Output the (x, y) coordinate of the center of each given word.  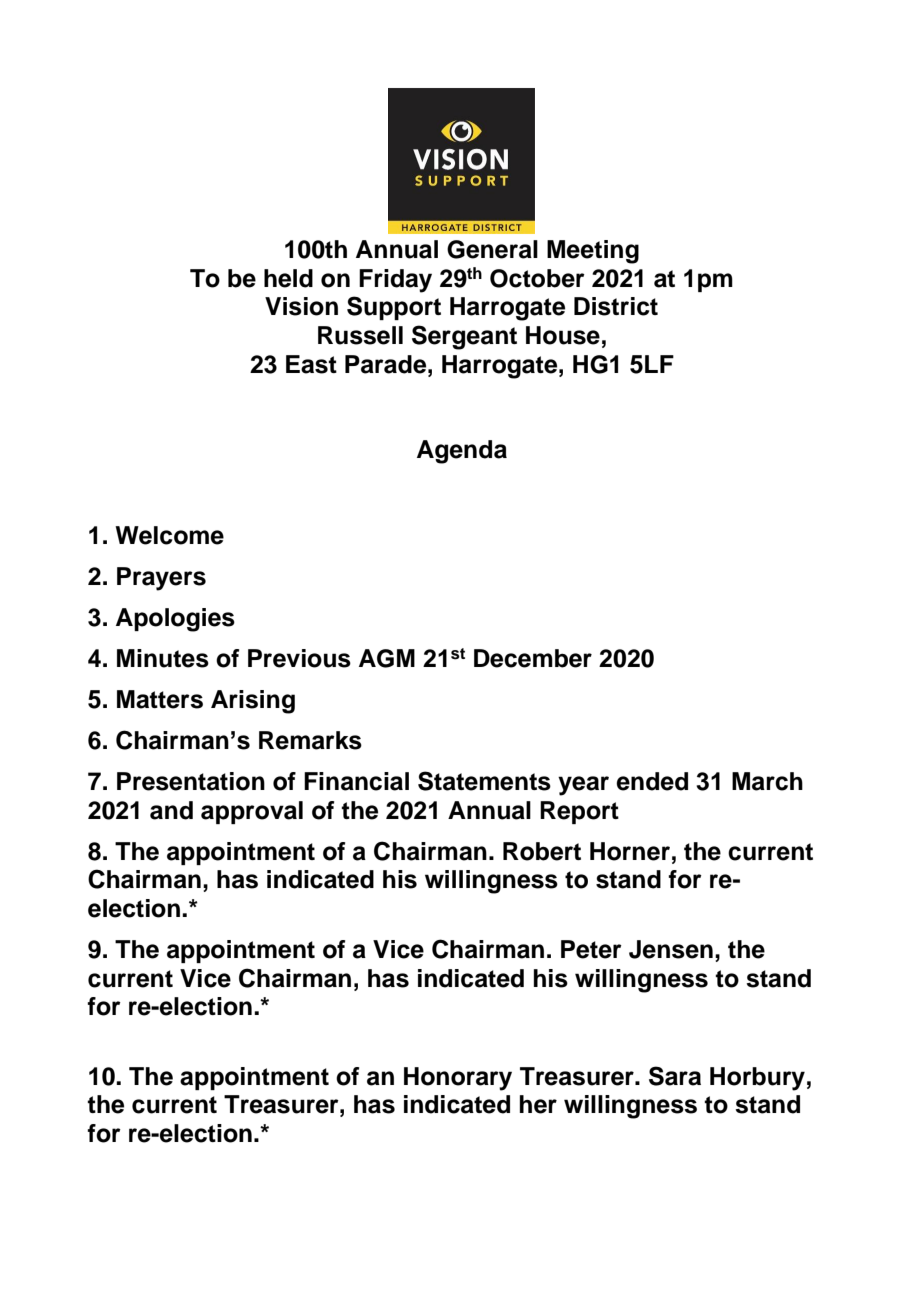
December (533, 658)
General (492, 249)
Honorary (458, 1079)
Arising (253, 702)
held (288, 278)
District (616, 306)
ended (652, 781)
